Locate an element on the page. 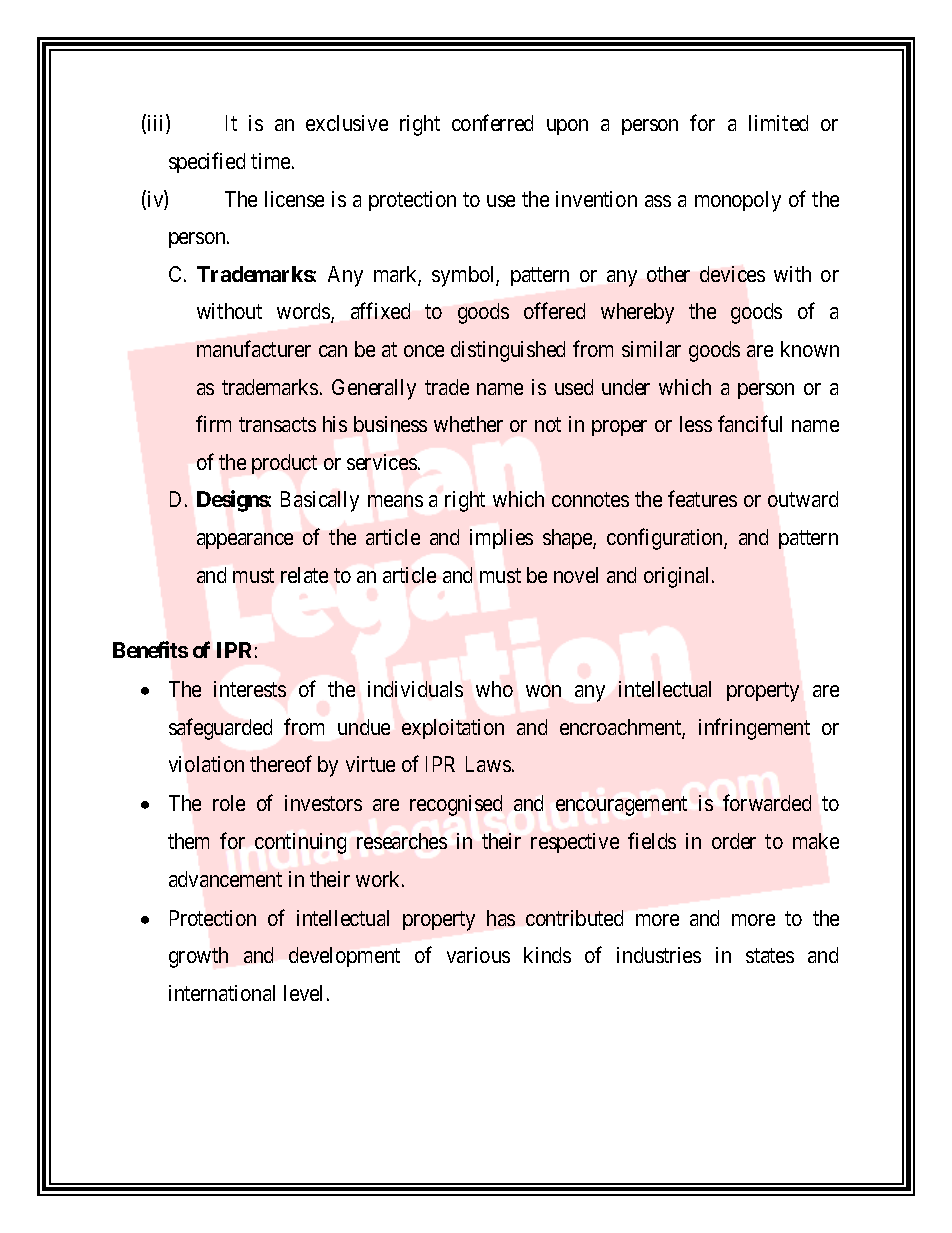 The image size is (952, 1233). various is located at coordinates (478, 955).
